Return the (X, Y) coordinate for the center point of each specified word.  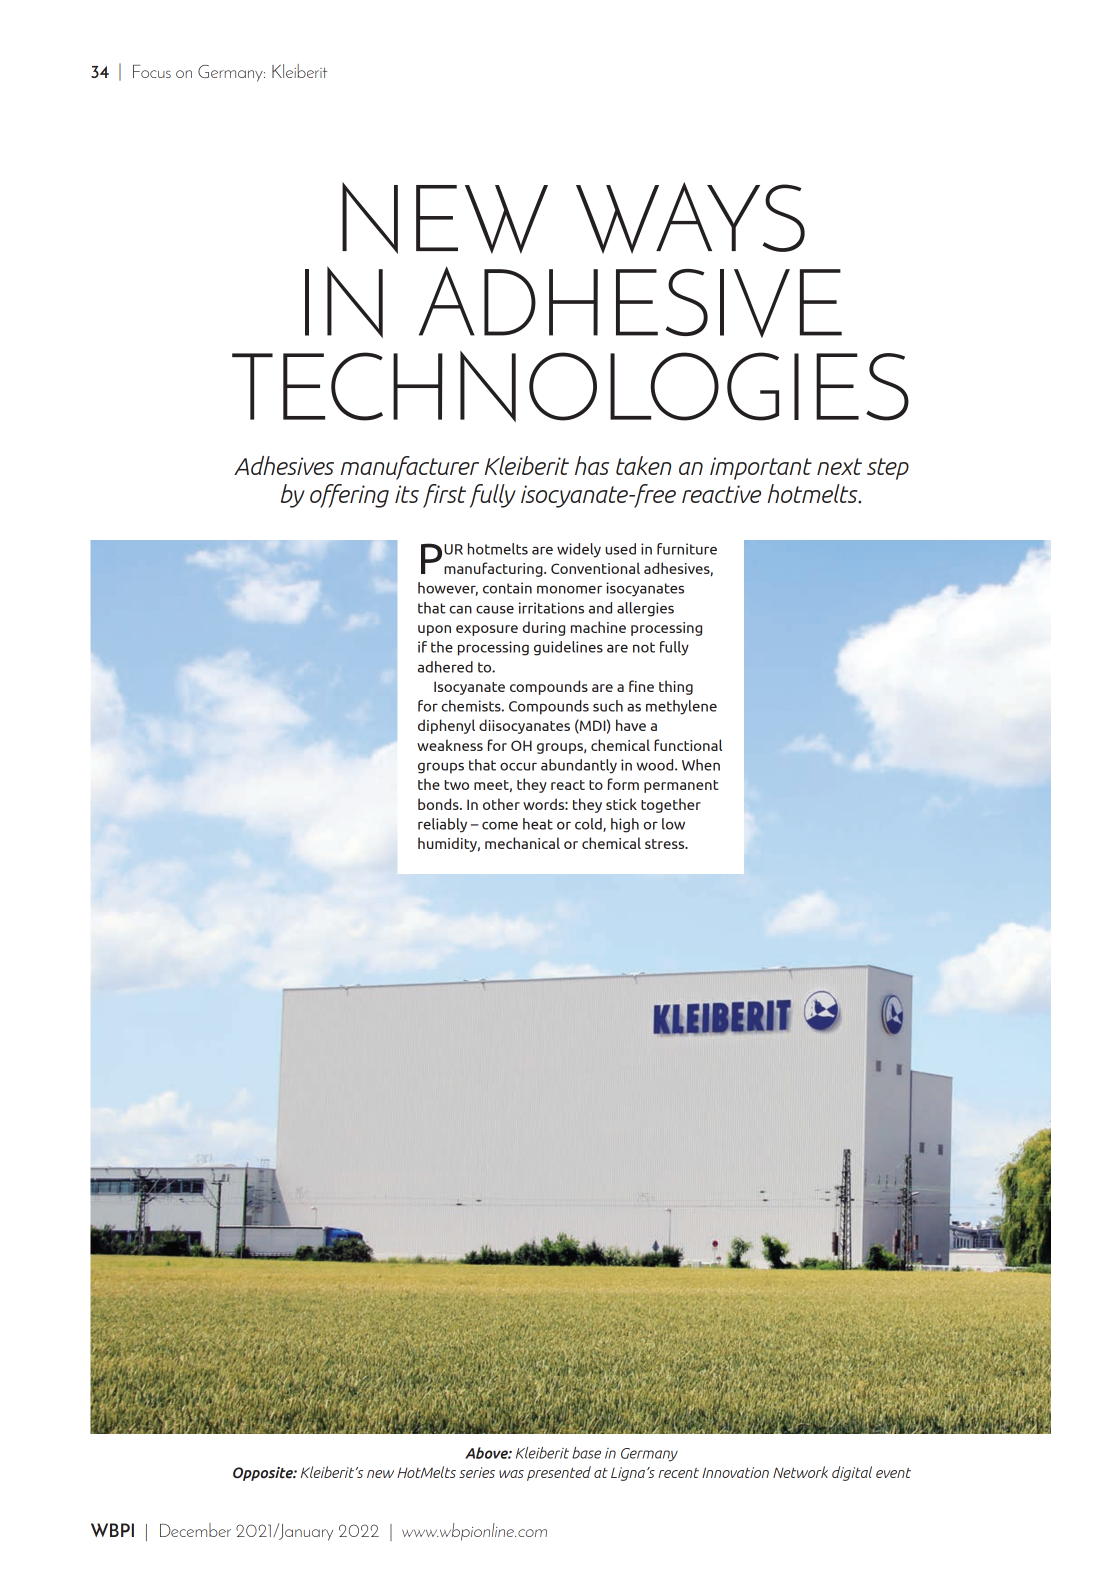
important (761, 468)
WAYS (690, 218)
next (839, 466)
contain (507, 588)
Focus (152, 71)
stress (666, 844)
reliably (442, 825)
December (195, 1530)
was (511, 1474)
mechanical (522, 843)
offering (349, 496)
